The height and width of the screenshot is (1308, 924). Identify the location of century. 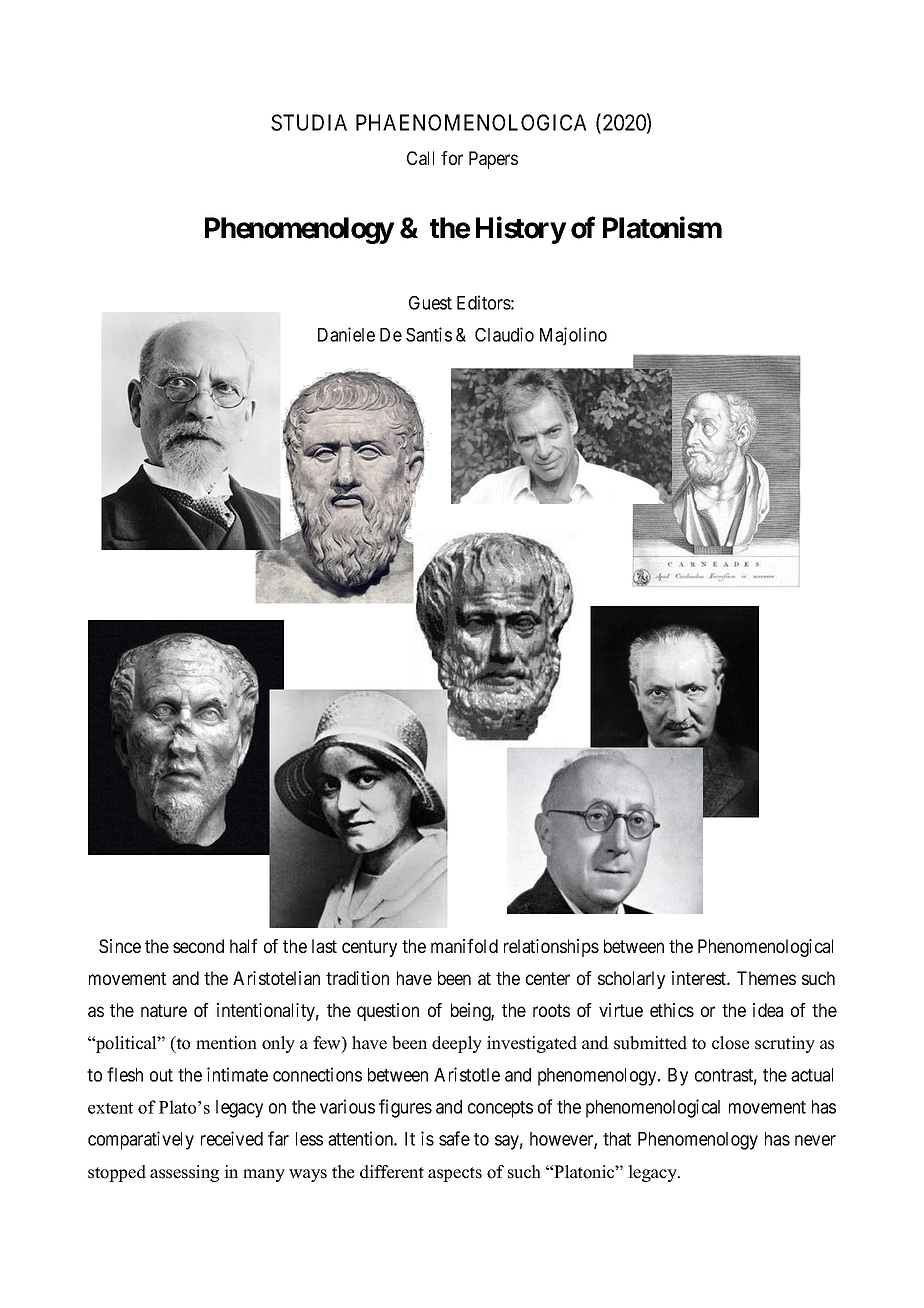
(369, 948).
